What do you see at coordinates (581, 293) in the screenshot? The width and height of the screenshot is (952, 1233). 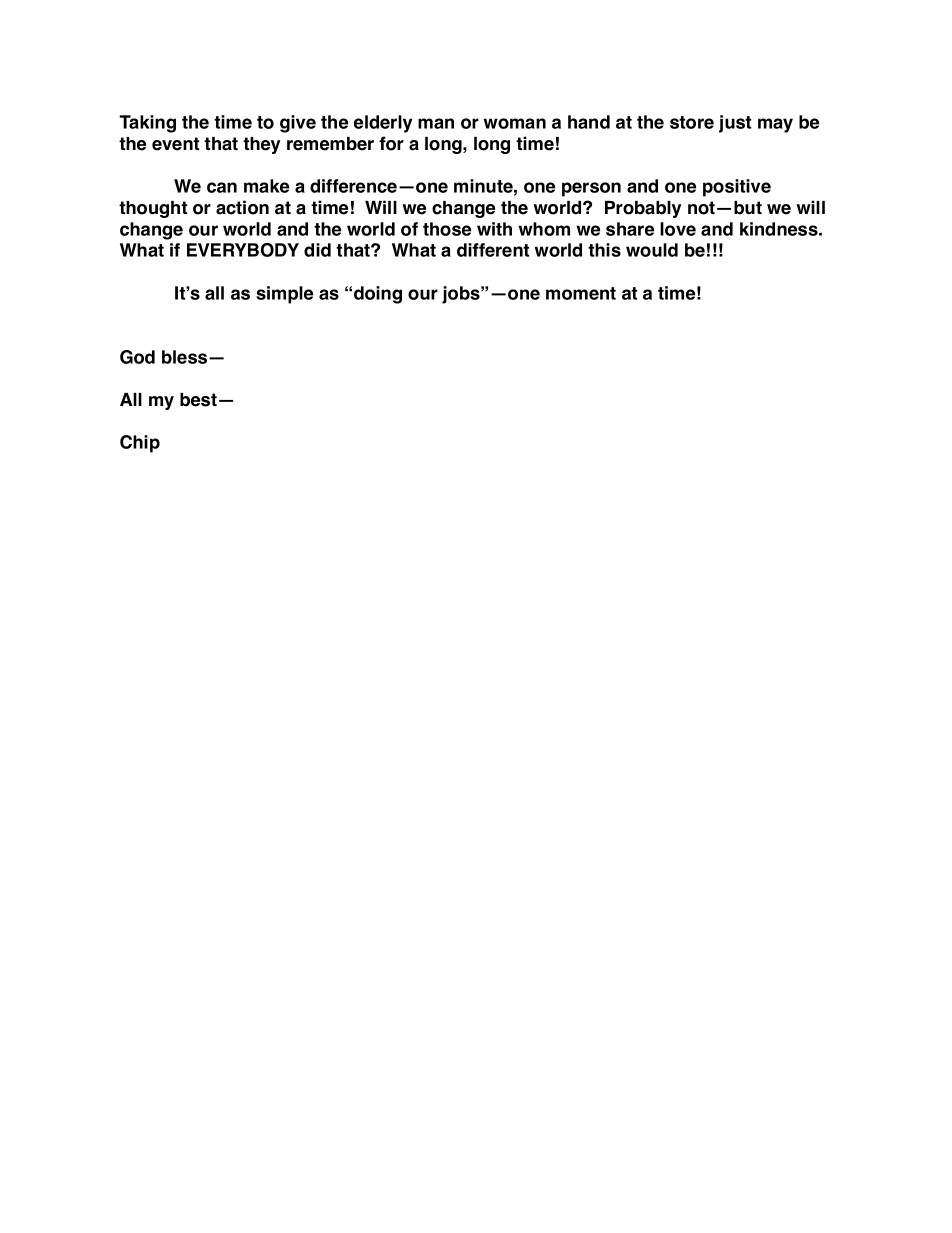 I see `moment` at bounding box center [581, 293].
